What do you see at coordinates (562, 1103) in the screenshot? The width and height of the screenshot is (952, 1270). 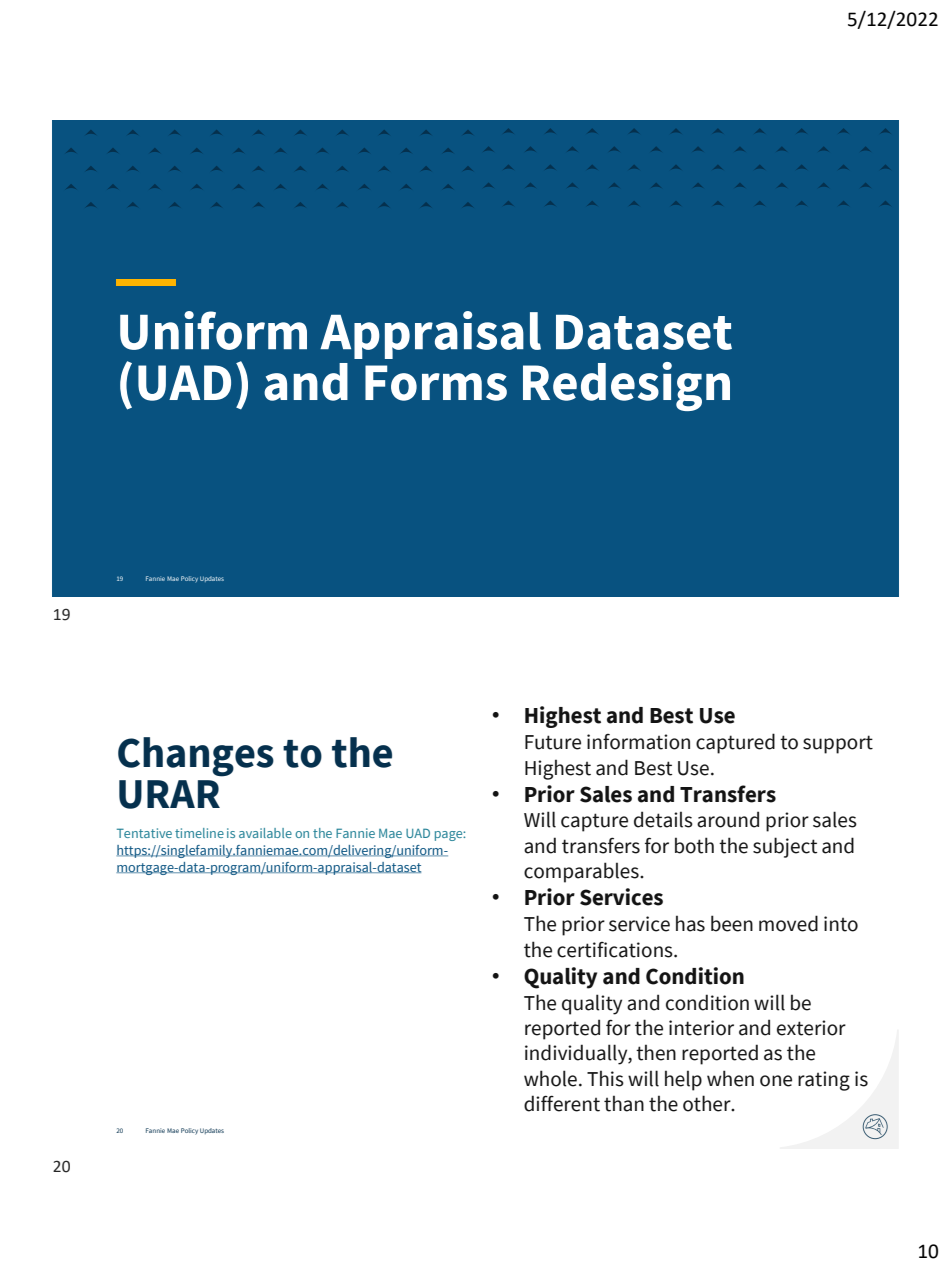 I see `different` at bounding box center [562, 1103].
